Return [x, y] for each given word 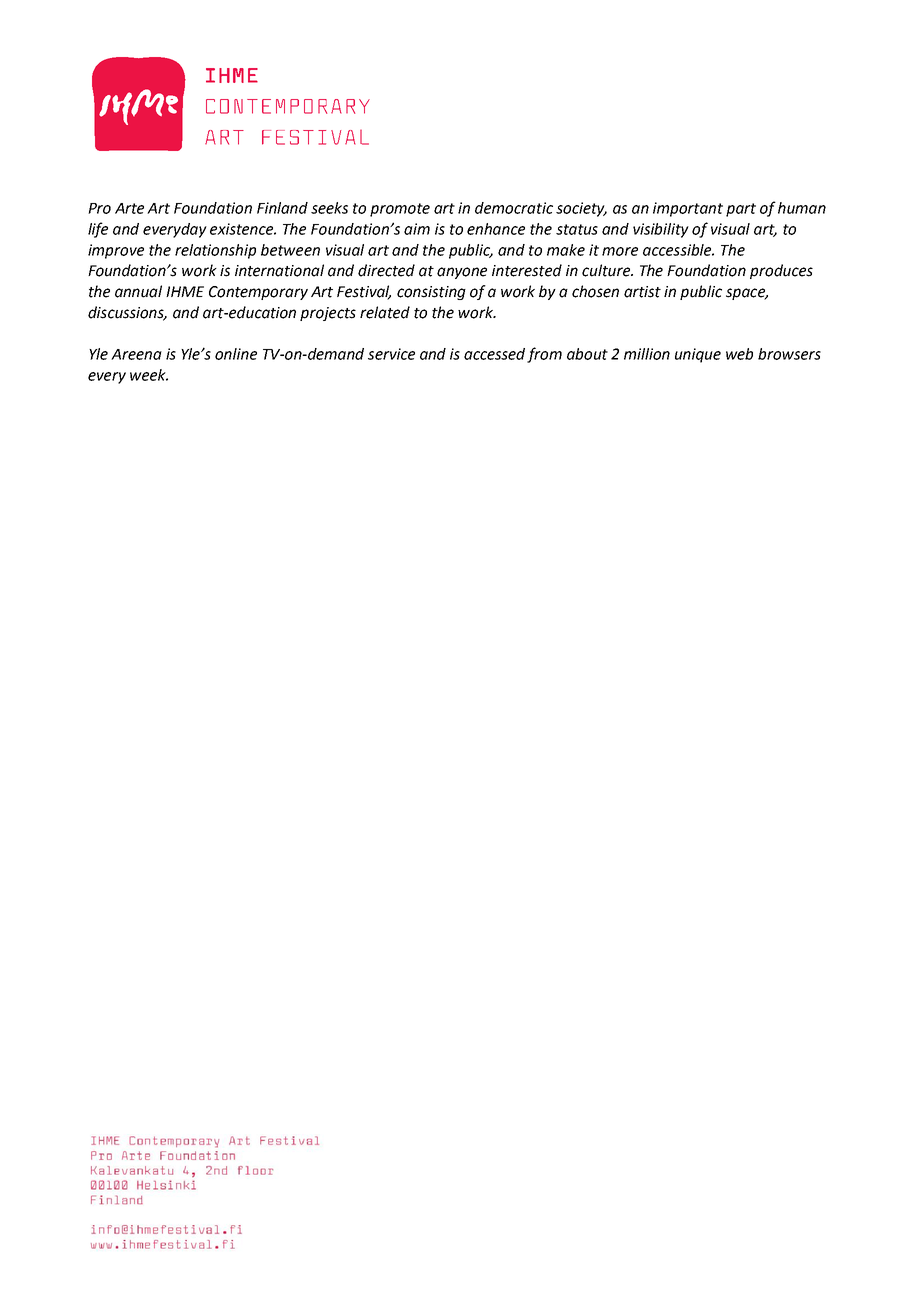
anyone [462, 273]
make [566, 250]
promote [400, 210]
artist [642, 292]
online [236, 354]
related [385, 312]
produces [781, 271]
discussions [127, 313]
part [741, 210]
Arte [129, 208]
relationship [215, 251]
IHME [185, 291]
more [620, 251]
